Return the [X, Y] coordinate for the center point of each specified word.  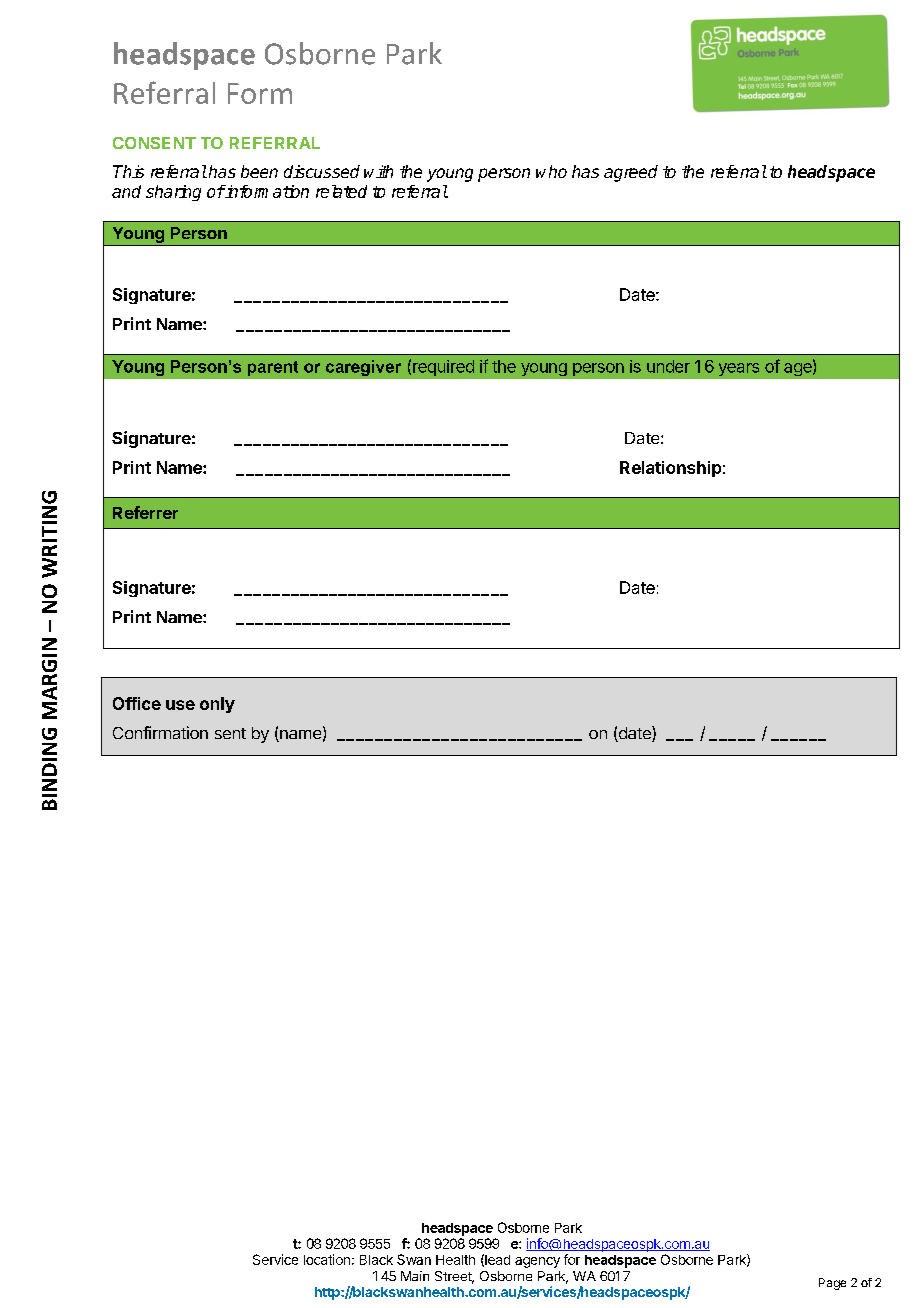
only [217, 705]
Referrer [145, 512]
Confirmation [160, 732]
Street [454, 1277]
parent [273, 368]
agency [537, 1262]
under [668, 366]
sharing [173, 193]
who [551, 171]
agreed [631, 173]
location [327, 1259]
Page [832, 1284]
